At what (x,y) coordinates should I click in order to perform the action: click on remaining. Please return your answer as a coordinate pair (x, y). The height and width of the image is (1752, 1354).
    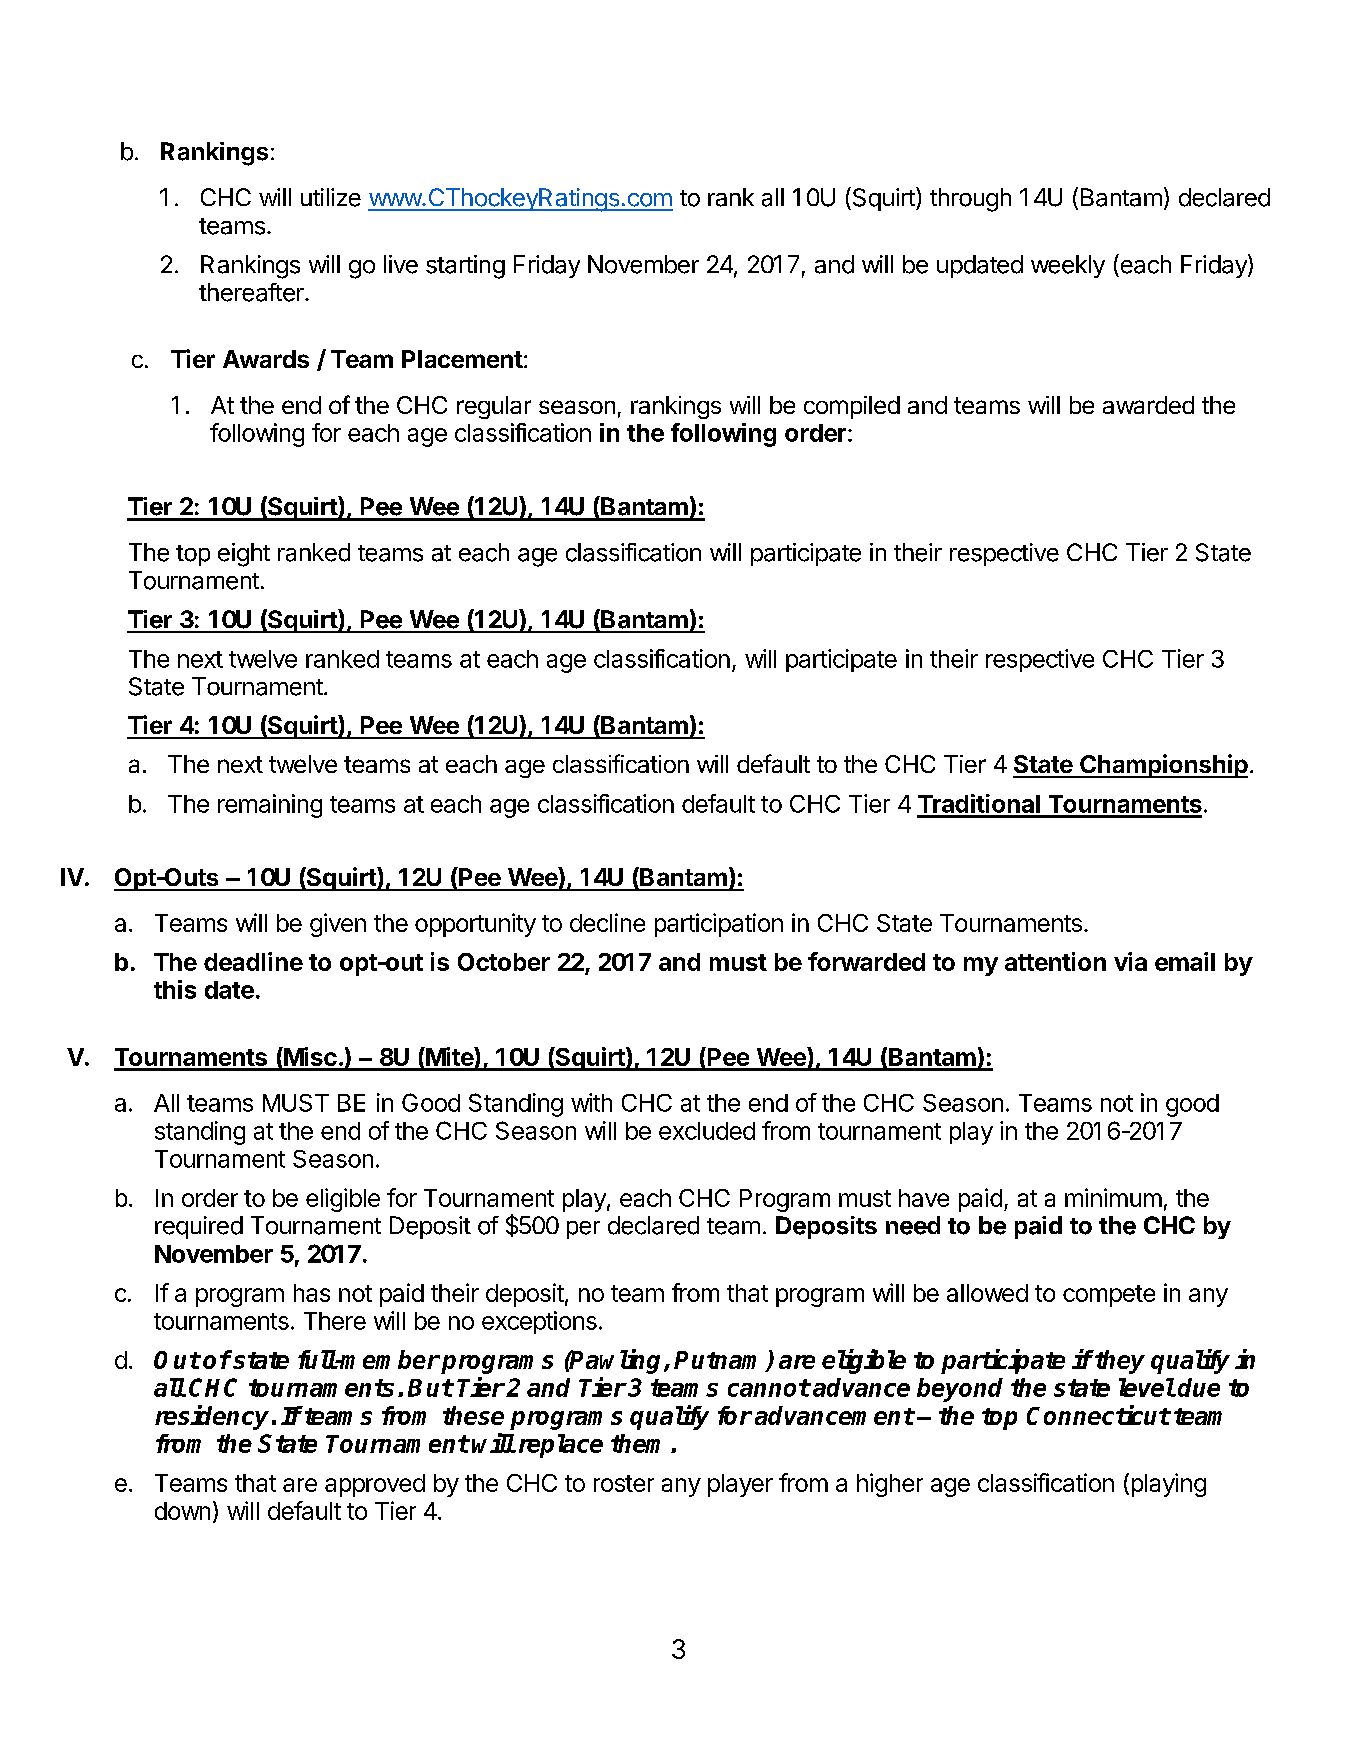
    Looking at the image, I should click on (270, 806).
